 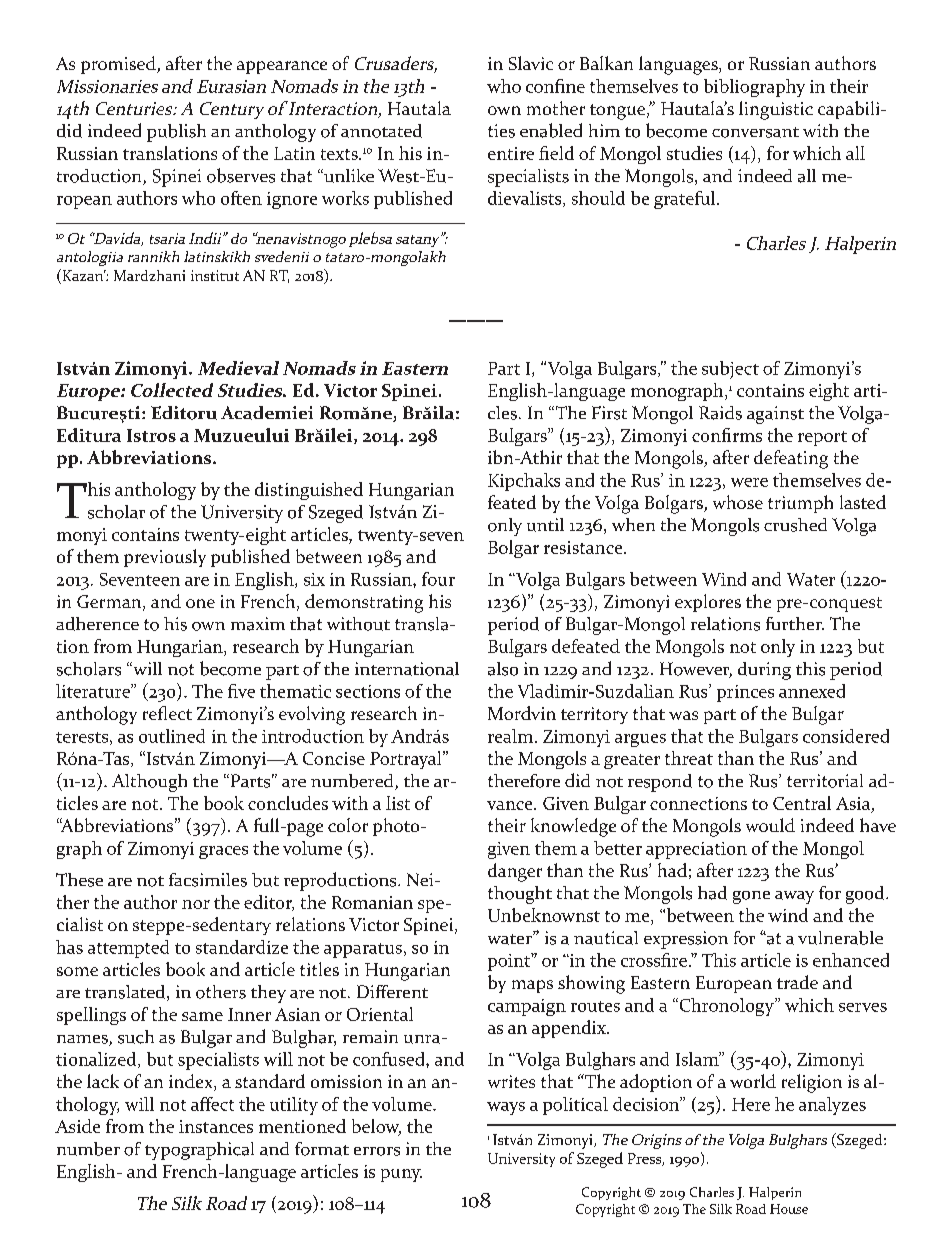 What do you see at coordinates (794, 897) in the document?
I see `away` at bounding box center [794, 897].
